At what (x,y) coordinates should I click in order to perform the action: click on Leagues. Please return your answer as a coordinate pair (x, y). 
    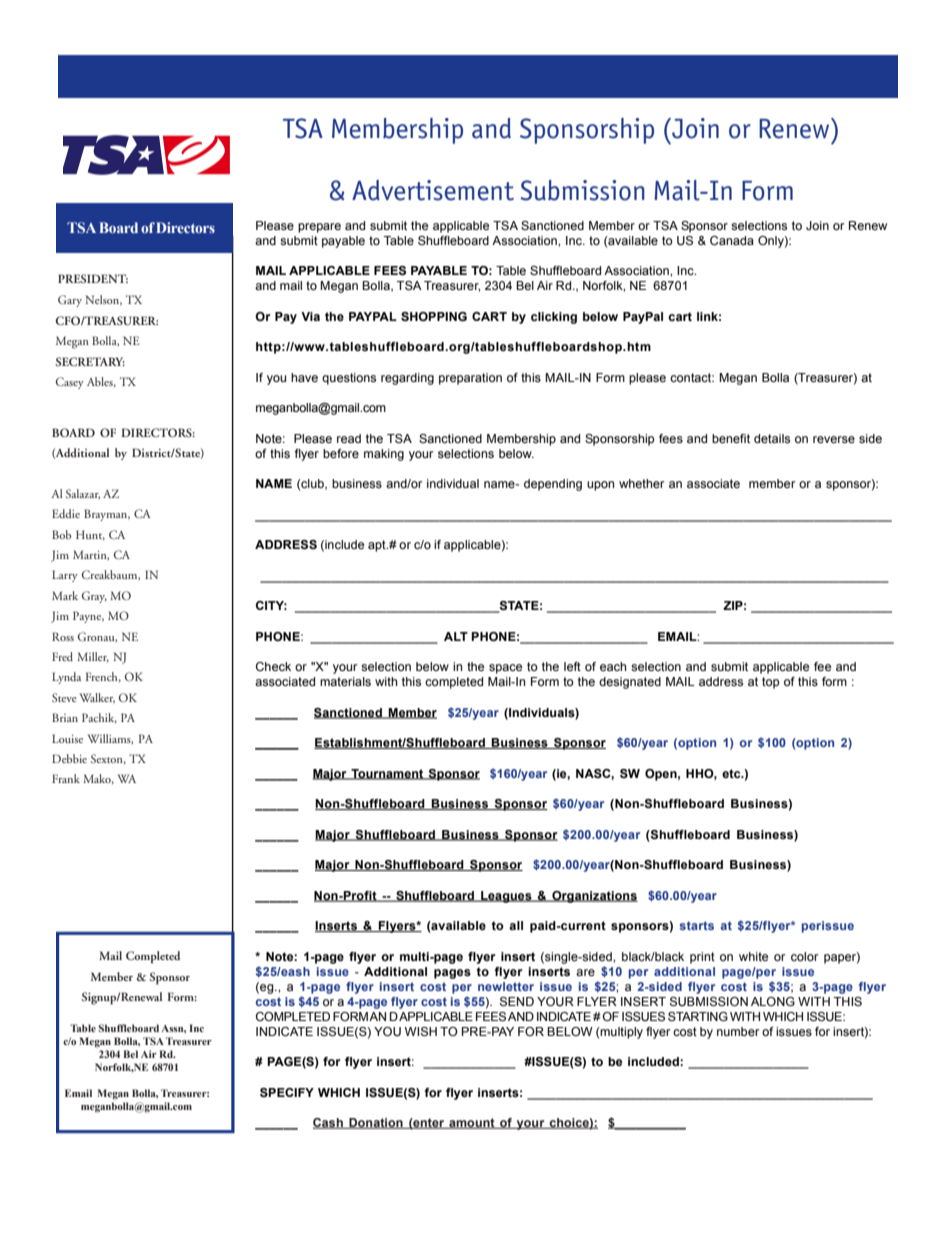
    Looking at the image, I should click on (506, 897).
